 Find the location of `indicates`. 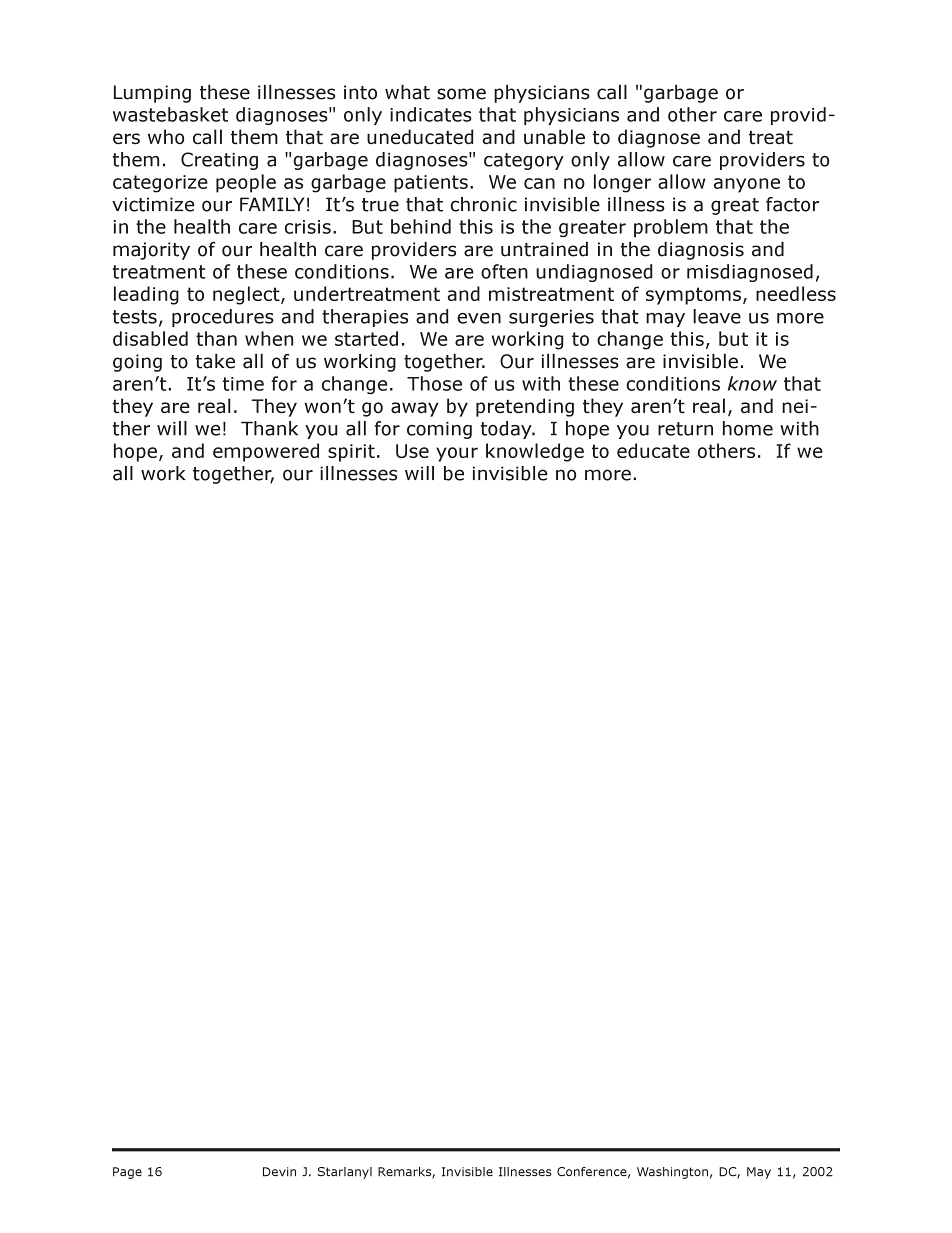

indicates is located at coordinates (431, 114).
